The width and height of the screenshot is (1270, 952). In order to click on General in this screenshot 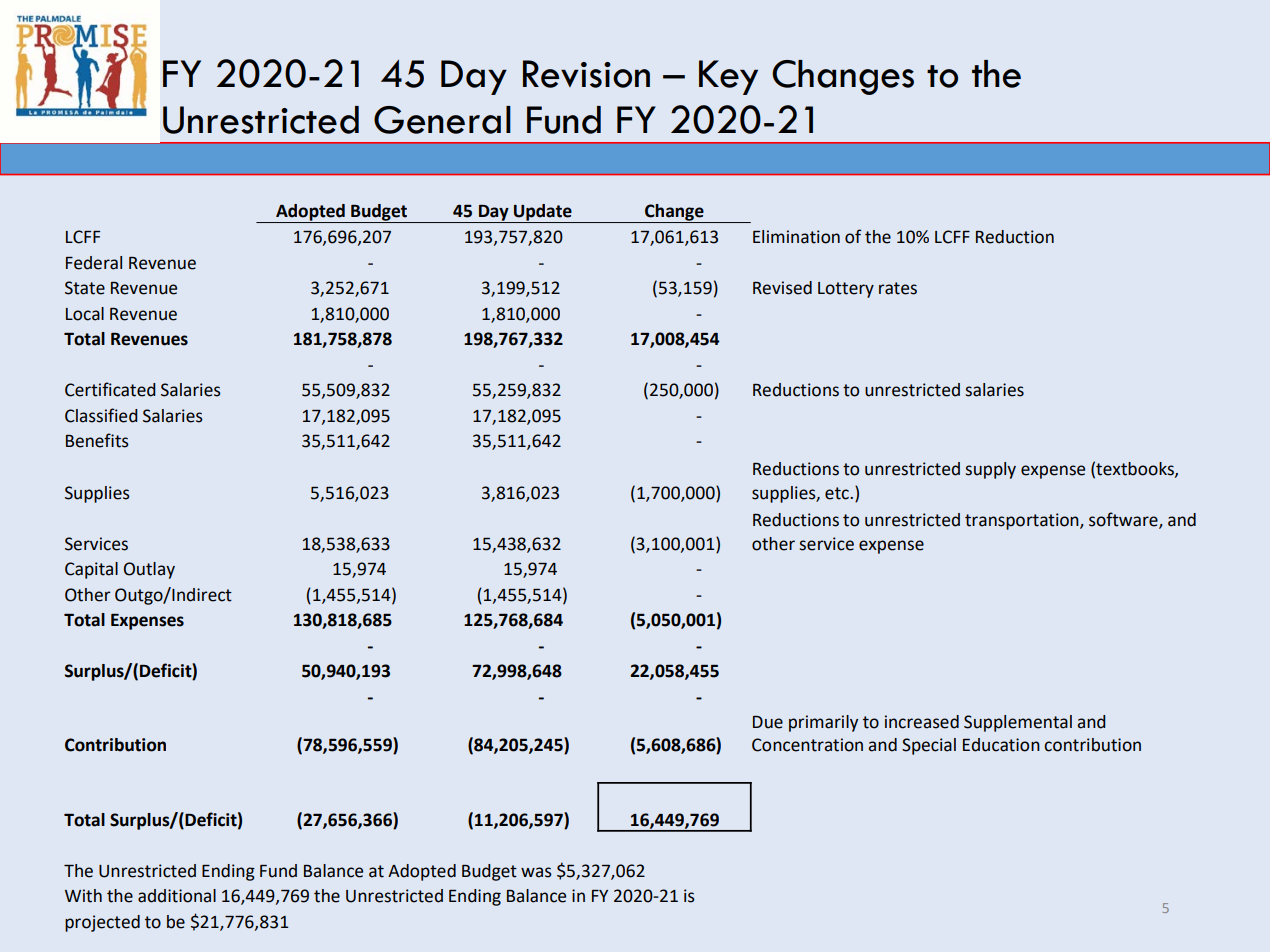, I will do `click(442, 120)`.
